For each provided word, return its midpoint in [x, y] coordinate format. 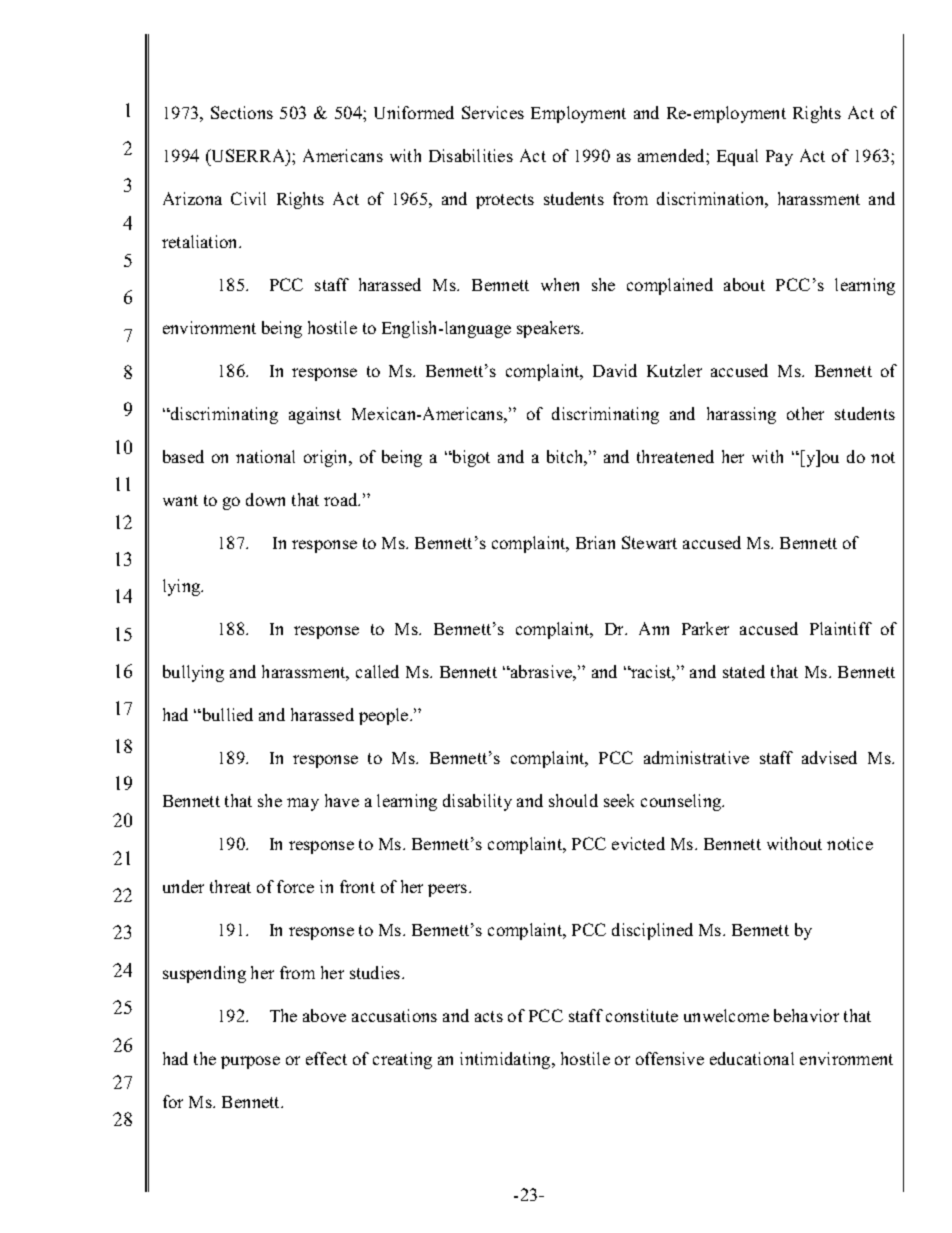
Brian [595, 542]
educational [752, 1058]
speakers [549, 329]
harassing [741, 415]
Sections [242, 112]
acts [489, 1016]
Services [493, 112]
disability [477, 802]
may [303, 804]
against [315, 415]
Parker [705, 628]
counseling [682, 802]
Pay [779, 158]
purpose [250, 1062]
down [265, 499]
